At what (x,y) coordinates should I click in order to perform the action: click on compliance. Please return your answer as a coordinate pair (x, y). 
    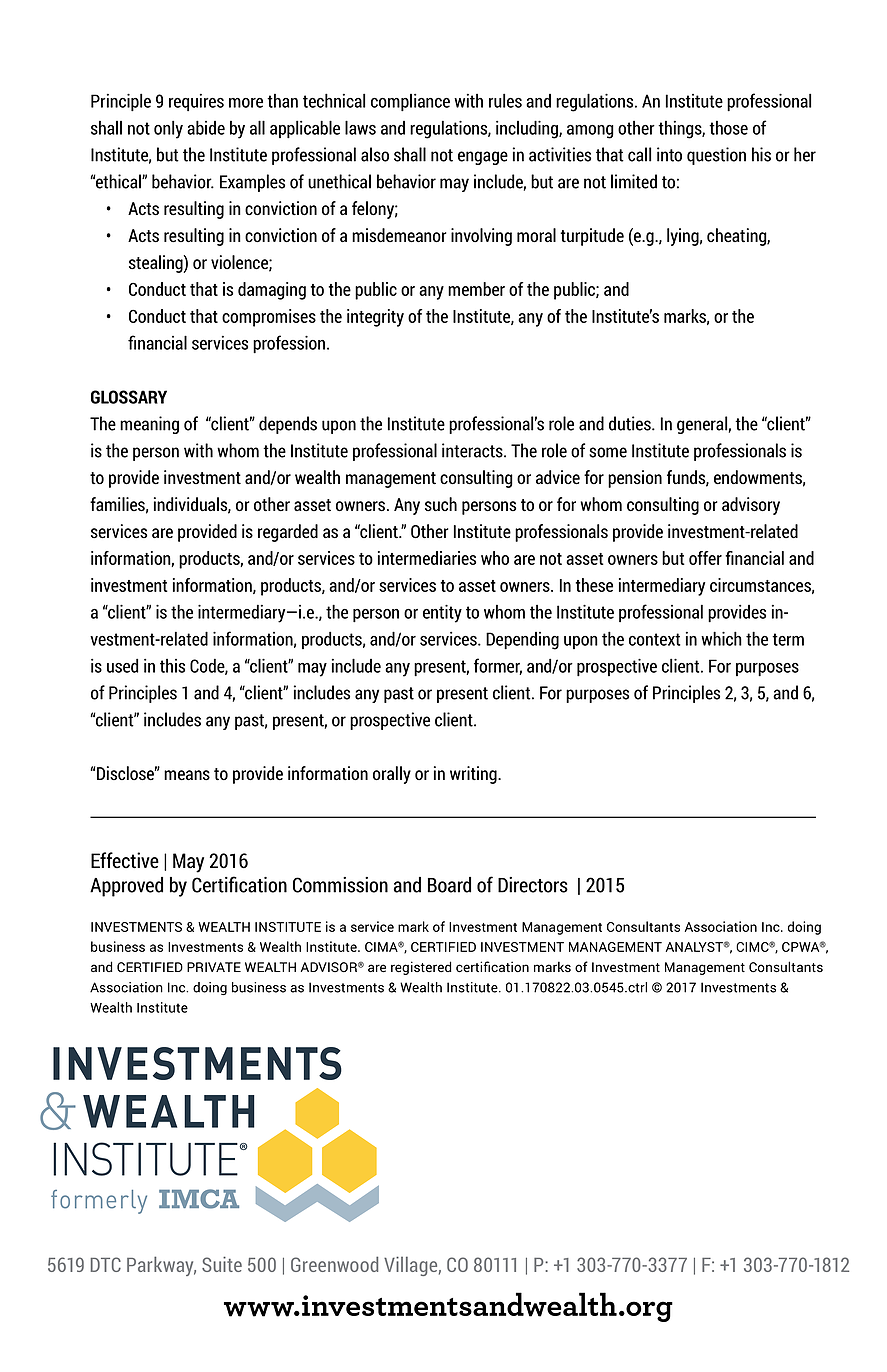
    Looking at the image, I should click on (410, 102).
